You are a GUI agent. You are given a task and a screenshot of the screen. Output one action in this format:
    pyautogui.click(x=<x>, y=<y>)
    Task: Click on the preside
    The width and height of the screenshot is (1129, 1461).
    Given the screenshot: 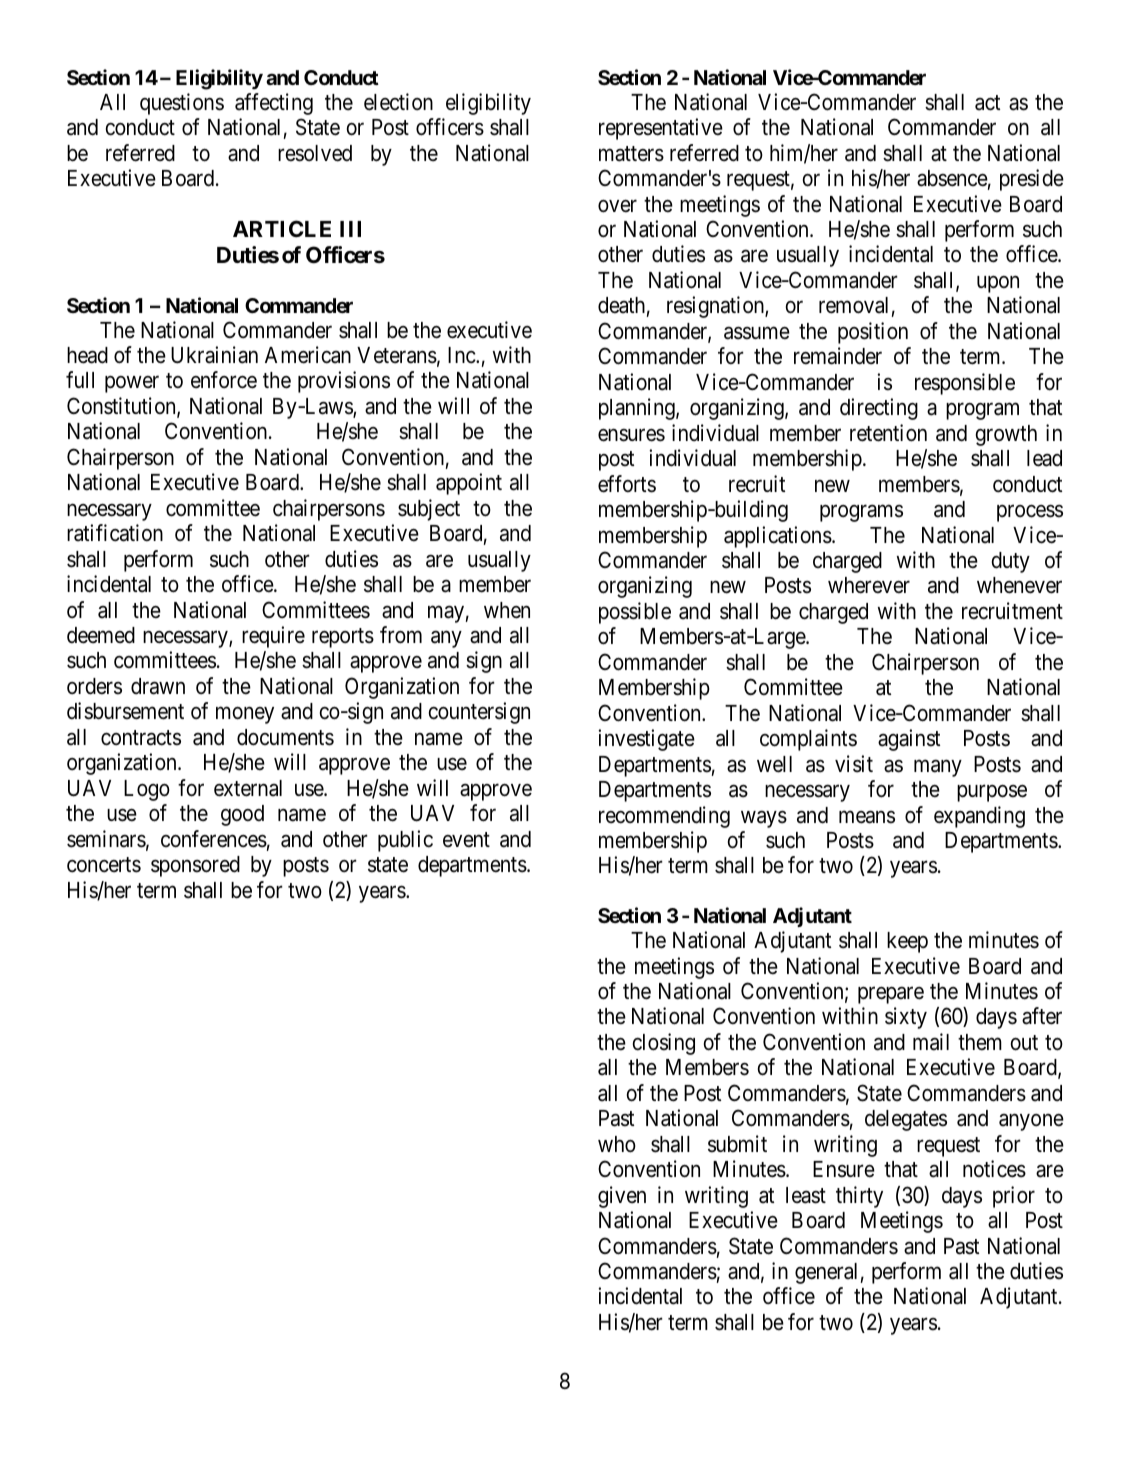 What is the action you would take?
    pyautogui.click(x=1032, y=180)
